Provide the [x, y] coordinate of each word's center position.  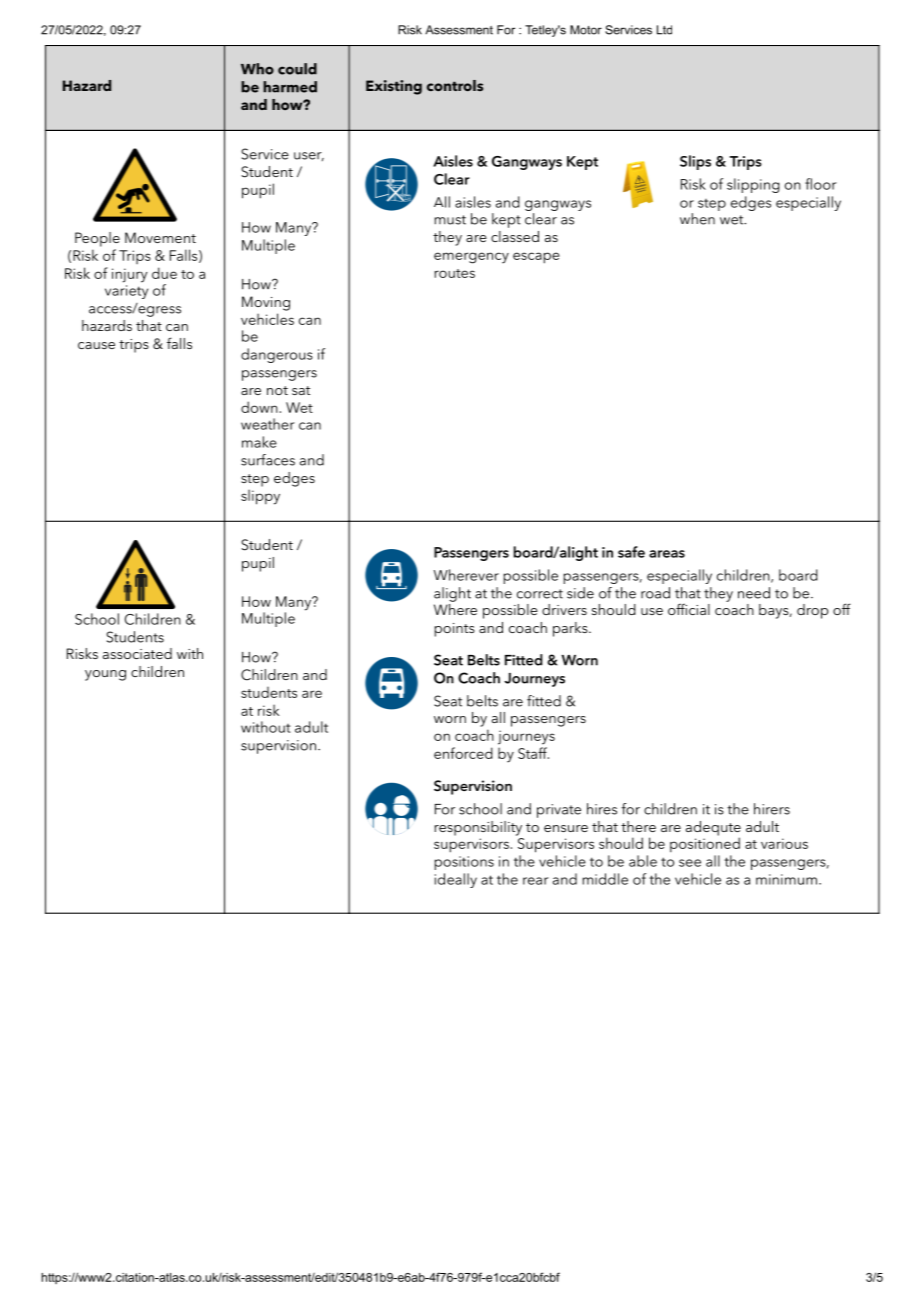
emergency [471, 258]
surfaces [268, 460]
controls [455, 85]
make [259, 442]
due [164, 273]
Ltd [664, 30]
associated [137, 653]
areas [667, 554]
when [697, 219]
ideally [456, 880]
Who [257, 69]
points [455, 630]
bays [775, 611]
